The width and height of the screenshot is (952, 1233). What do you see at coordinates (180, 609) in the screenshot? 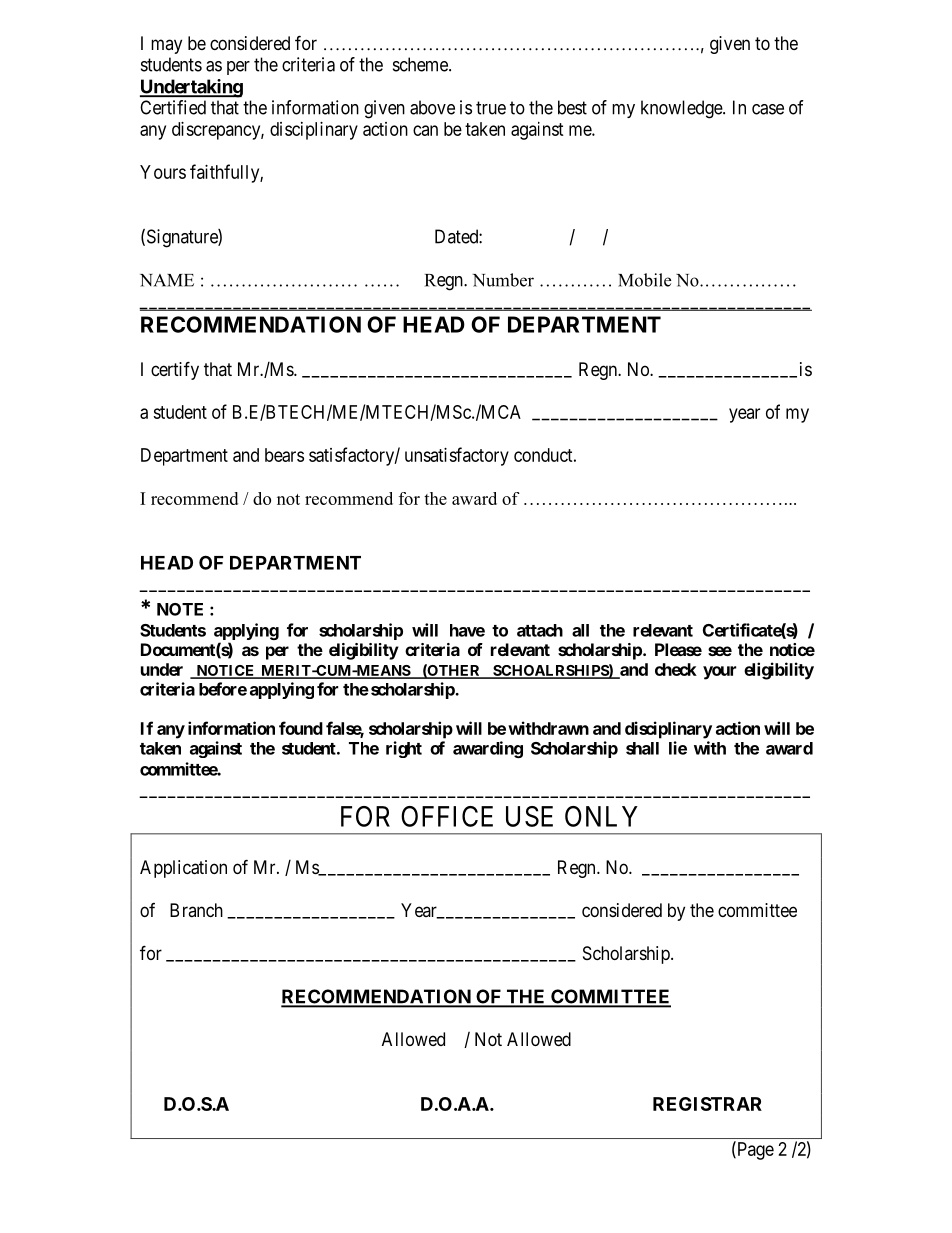
I see `NOTE` at bounding box center [180, 609].
